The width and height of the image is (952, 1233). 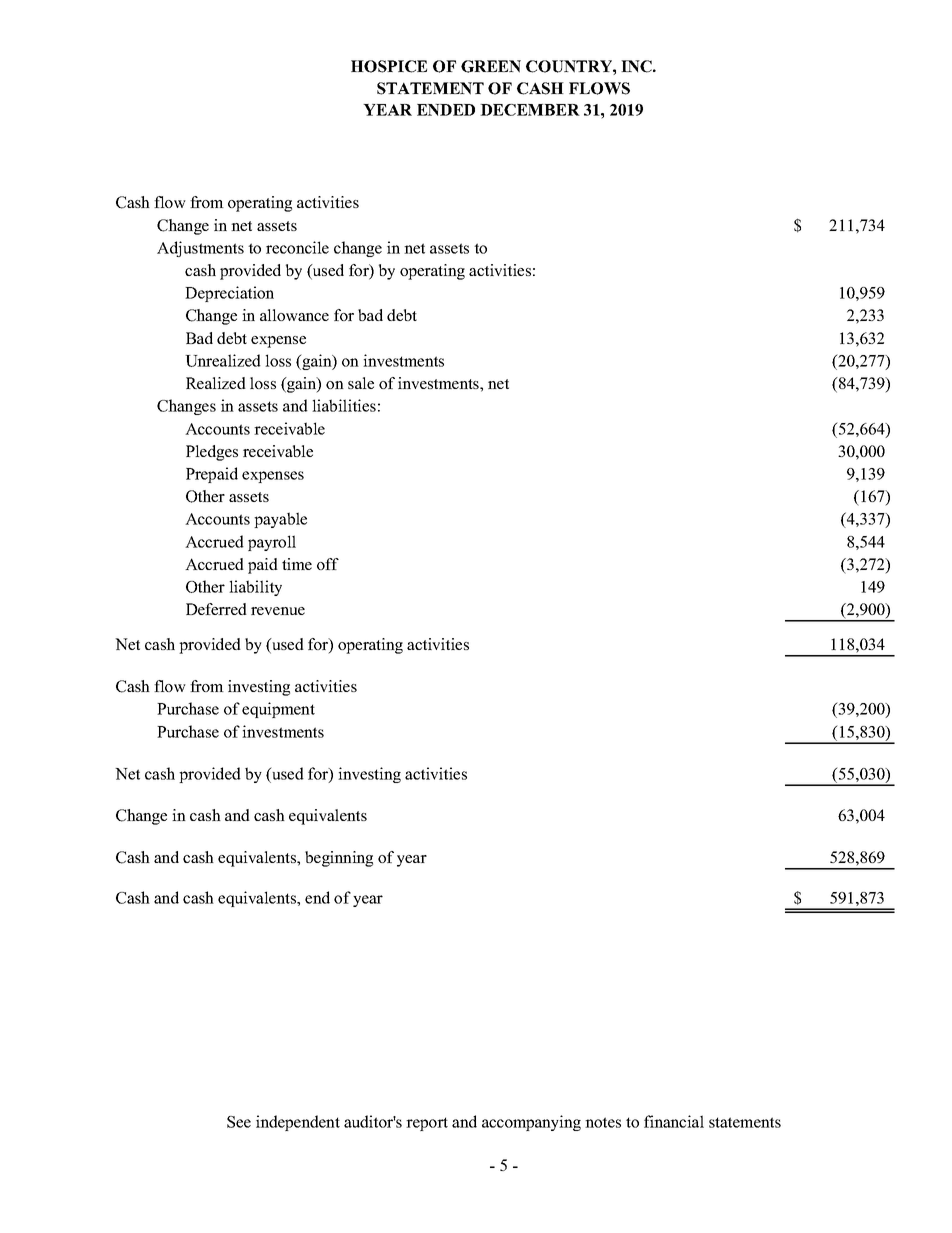 What do you see at coordinates (239, 1122) in the image?
I see `See` at bounding box center [239, 1122].
